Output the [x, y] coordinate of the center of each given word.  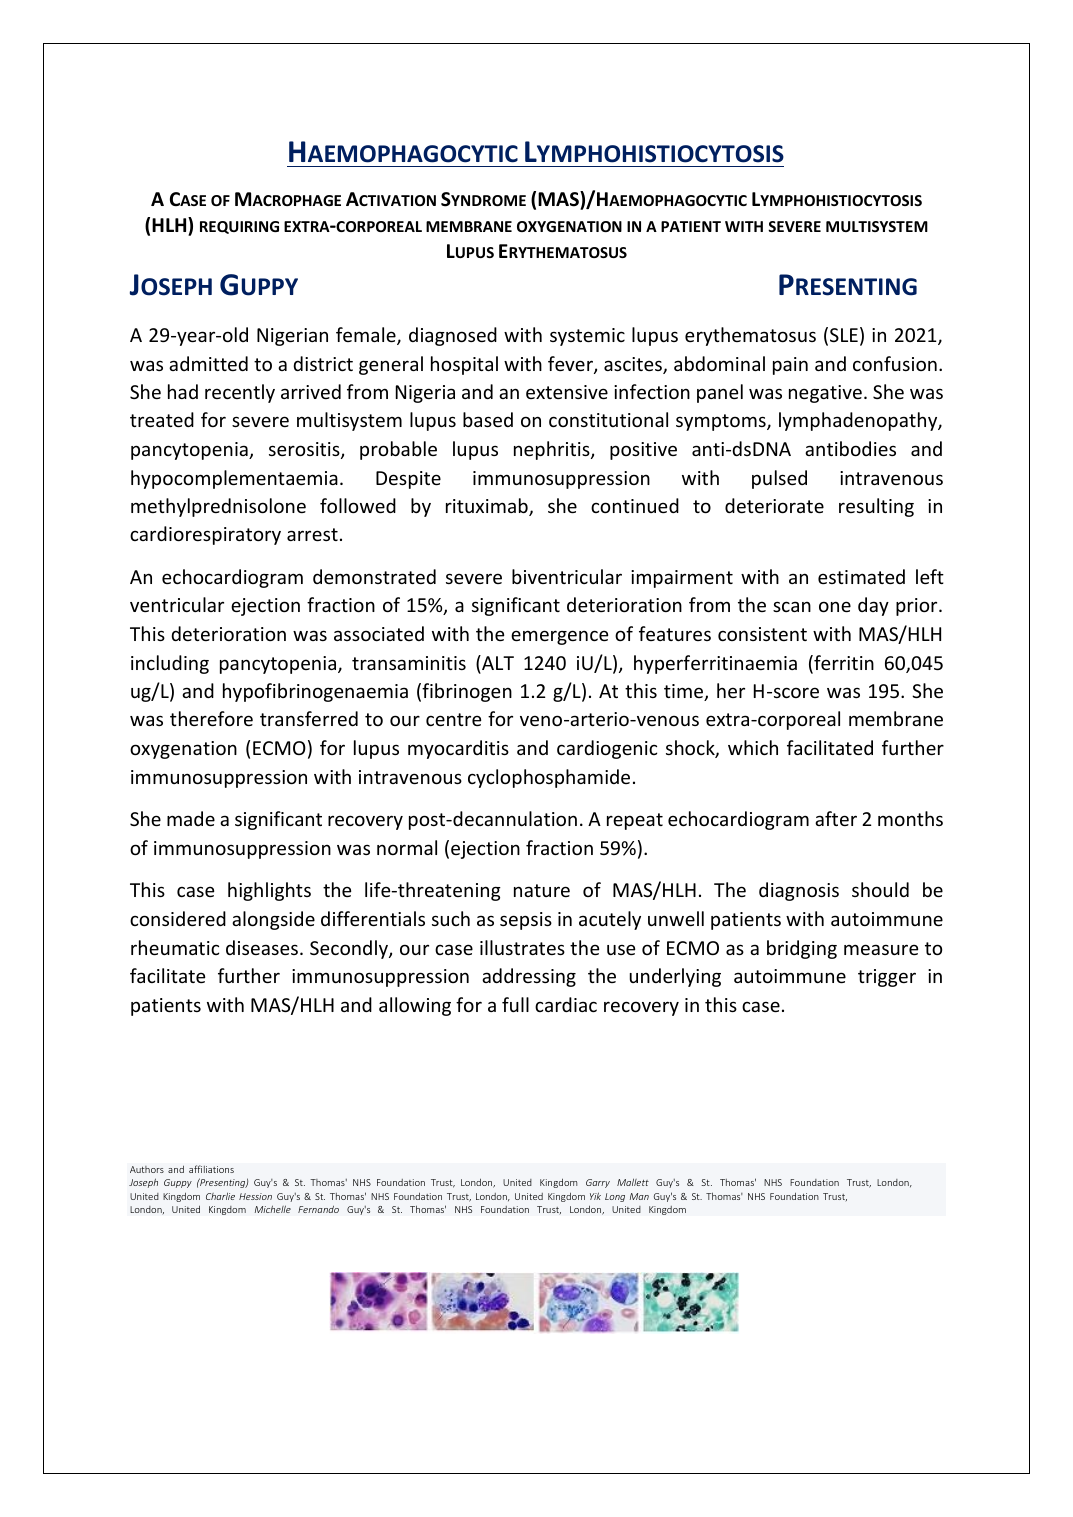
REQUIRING [239, 227]
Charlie [220, 1196]
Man [639, 1196]
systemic [587, 337]
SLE [844, 335]
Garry [598, 1183]
